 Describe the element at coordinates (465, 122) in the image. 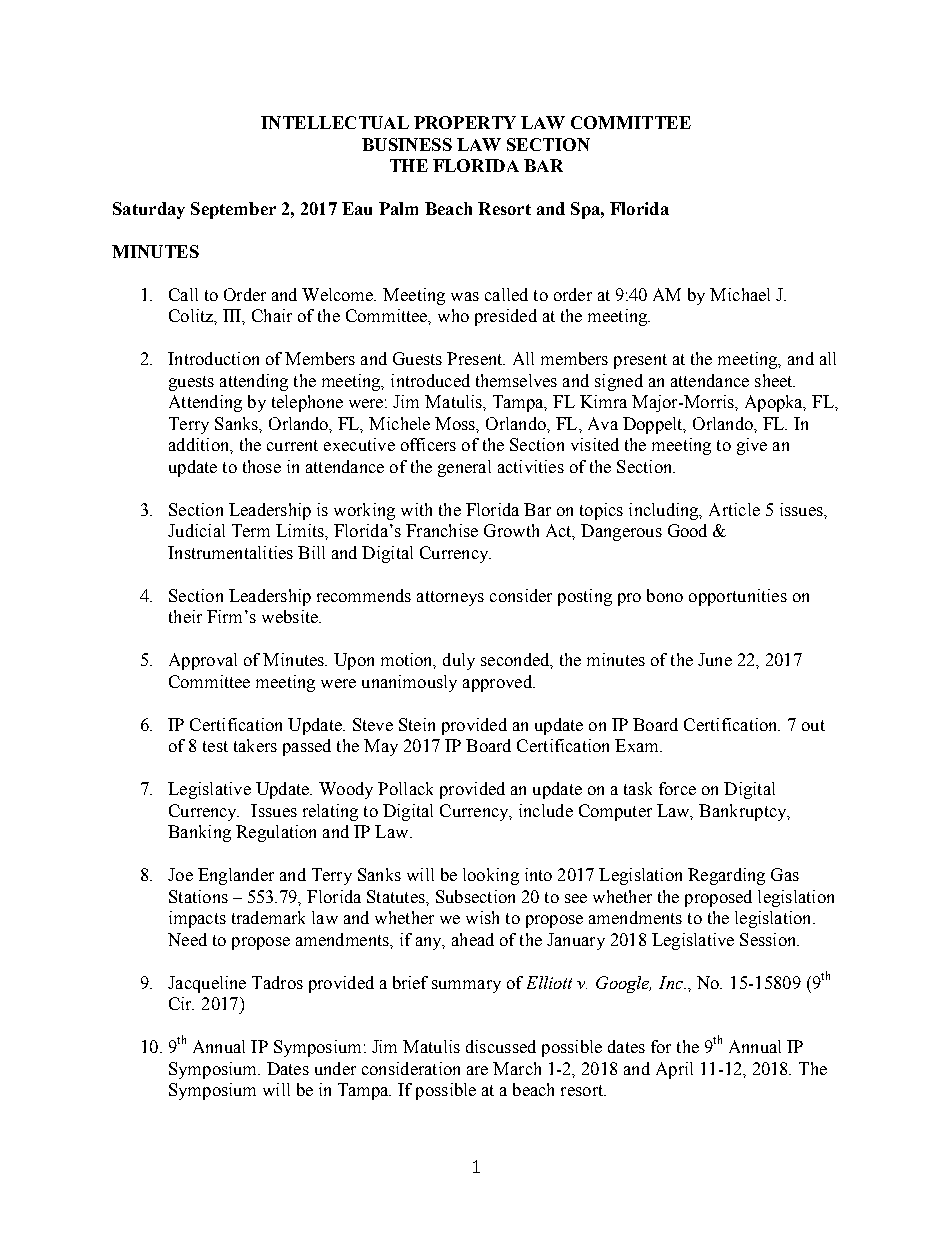

I see `PROPERTY` at that location.
